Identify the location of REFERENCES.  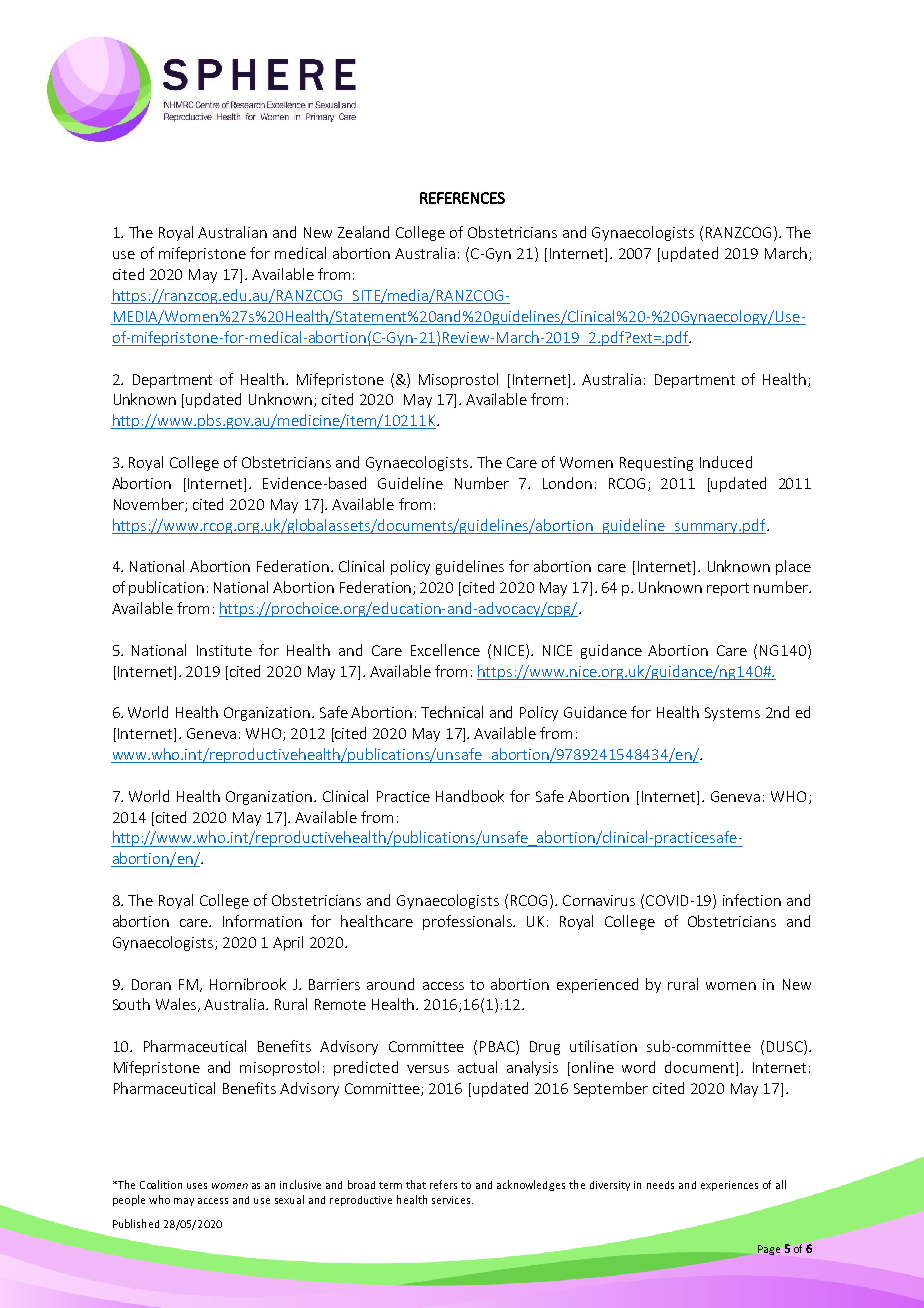
(462, 198).
